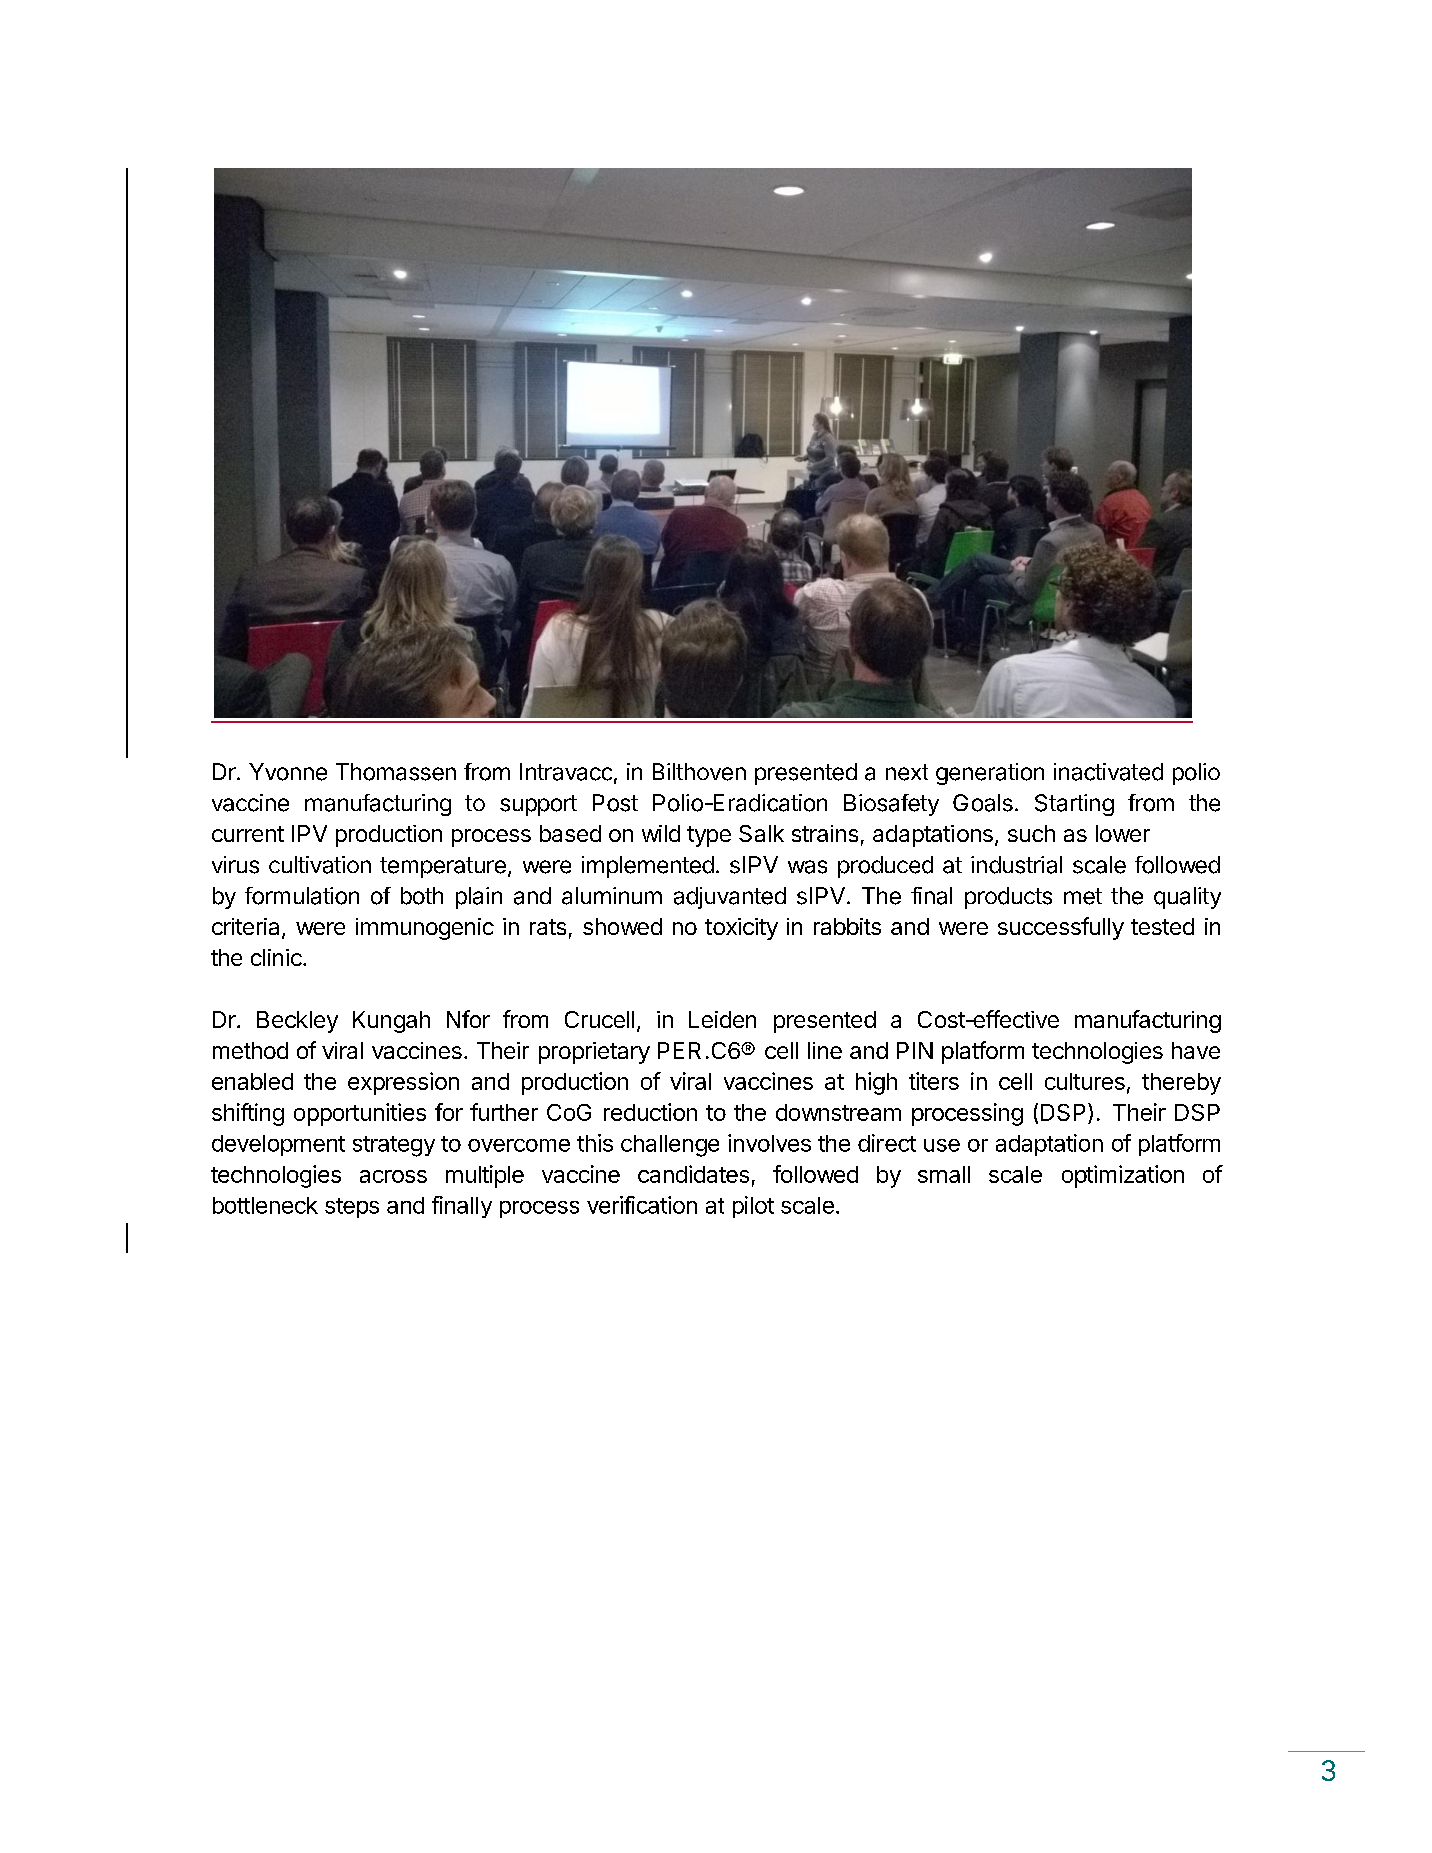 Image resolution: width=1432 pixels, height=1853 pixels. I want to click on Yvonne, so click(288, 772).
